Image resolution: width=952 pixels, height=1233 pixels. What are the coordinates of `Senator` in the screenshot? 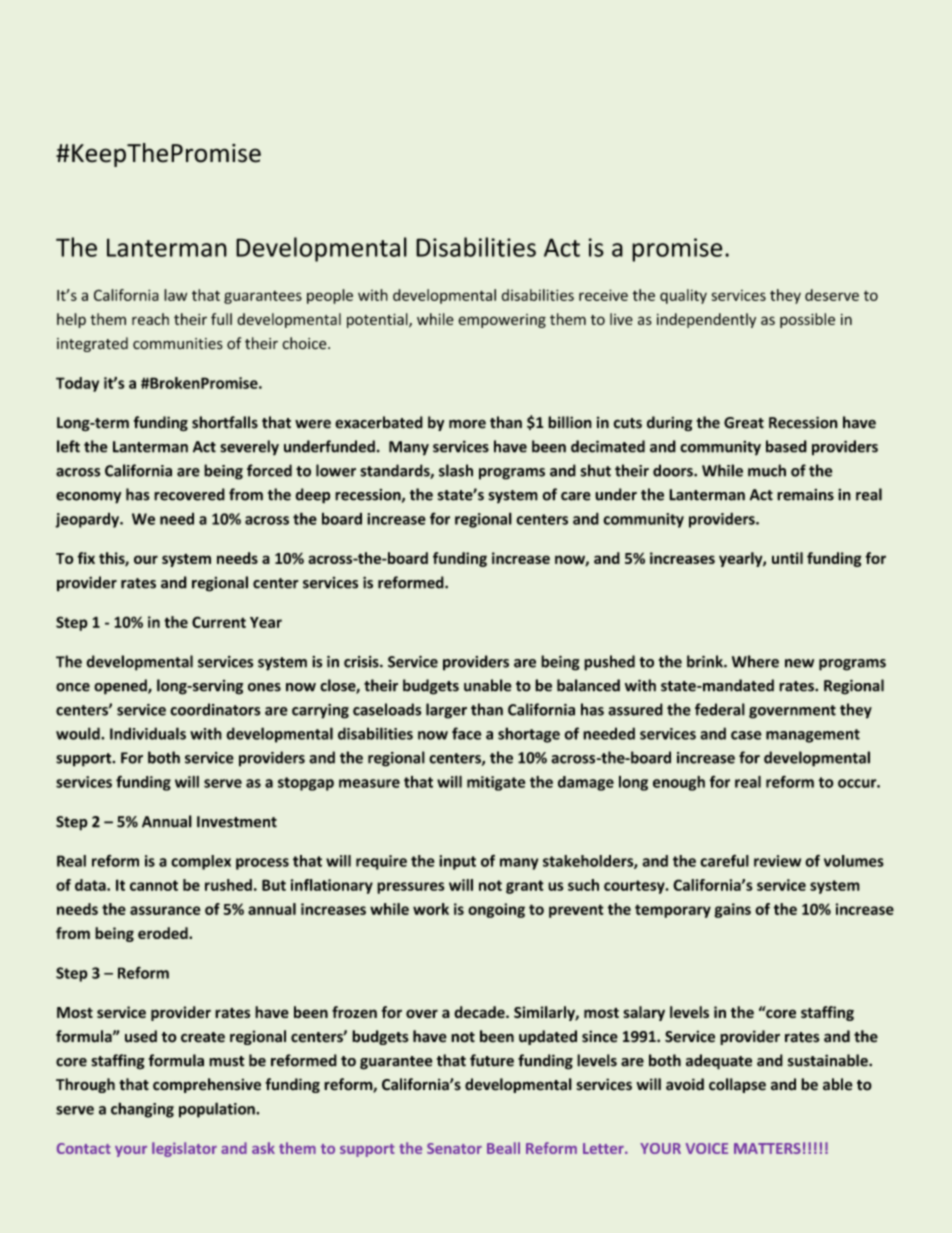 It's located at (454, 1148).
